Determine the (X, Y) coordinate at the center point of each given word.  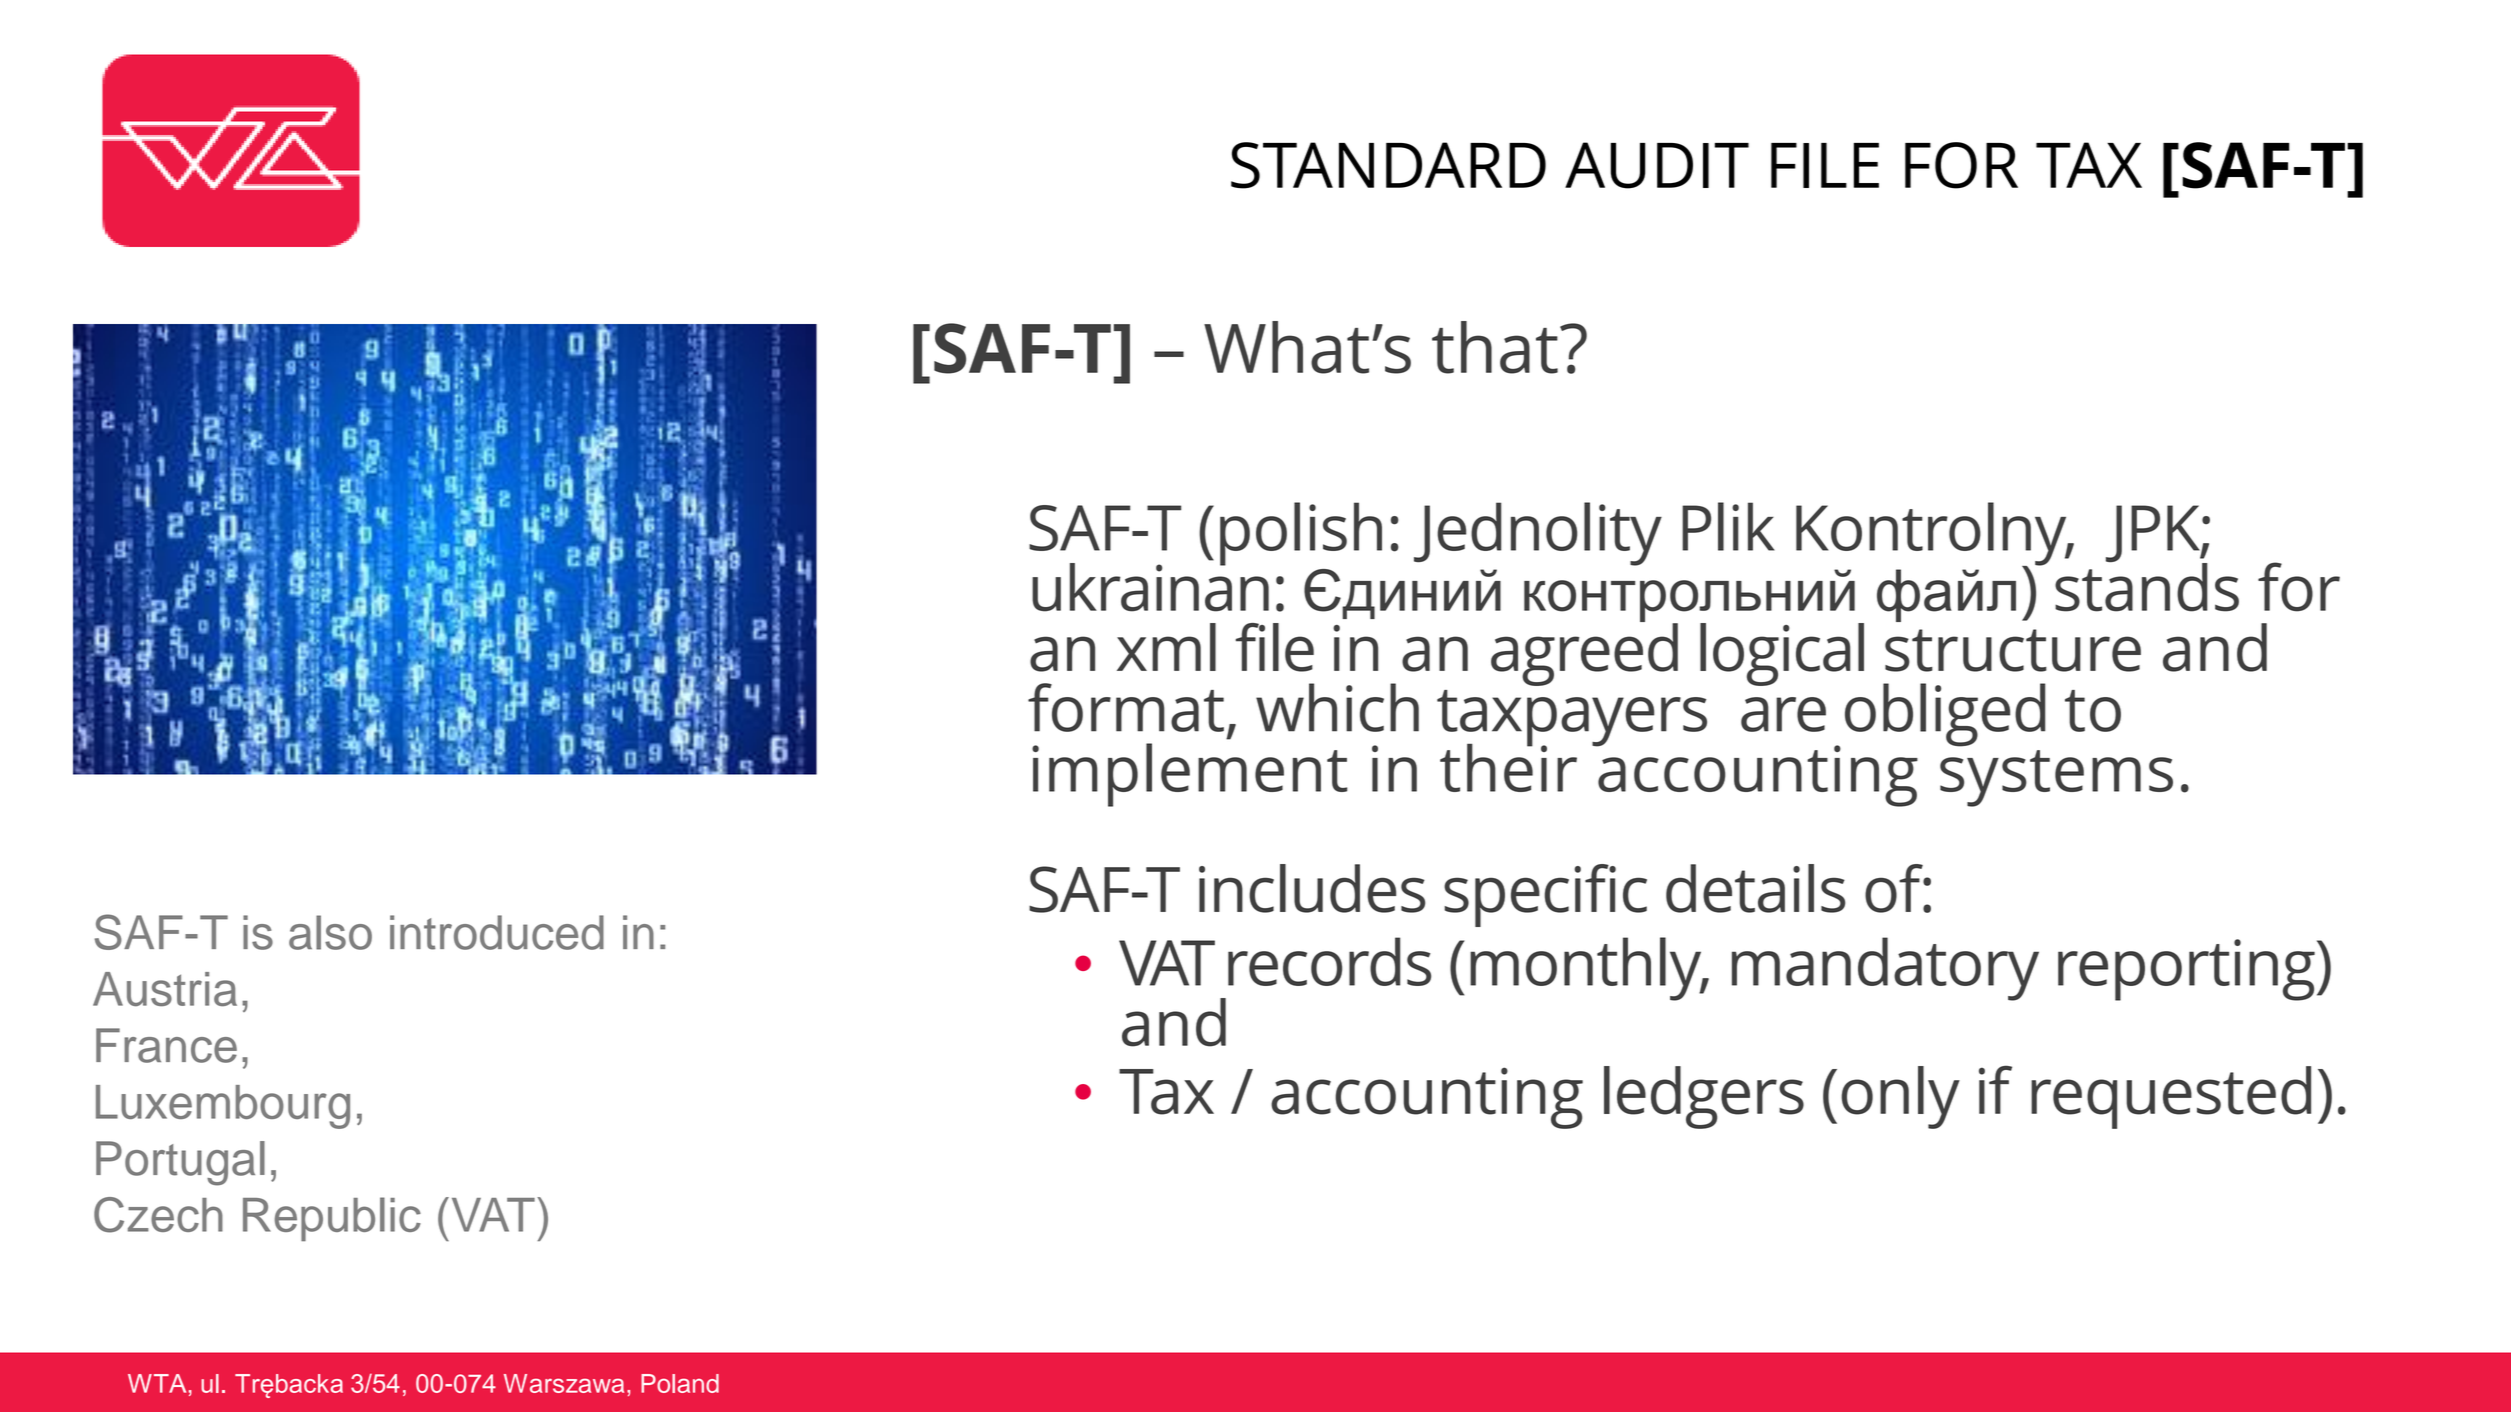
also (330, 932)
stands (2147, 586)
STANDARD (1388, 165)
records (1329, 961)
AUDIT (1657, 165)
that (1495, 347)
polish (1301, 534)
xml (1166, 647)
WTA (157, 1383)
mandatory (1885, 969)
